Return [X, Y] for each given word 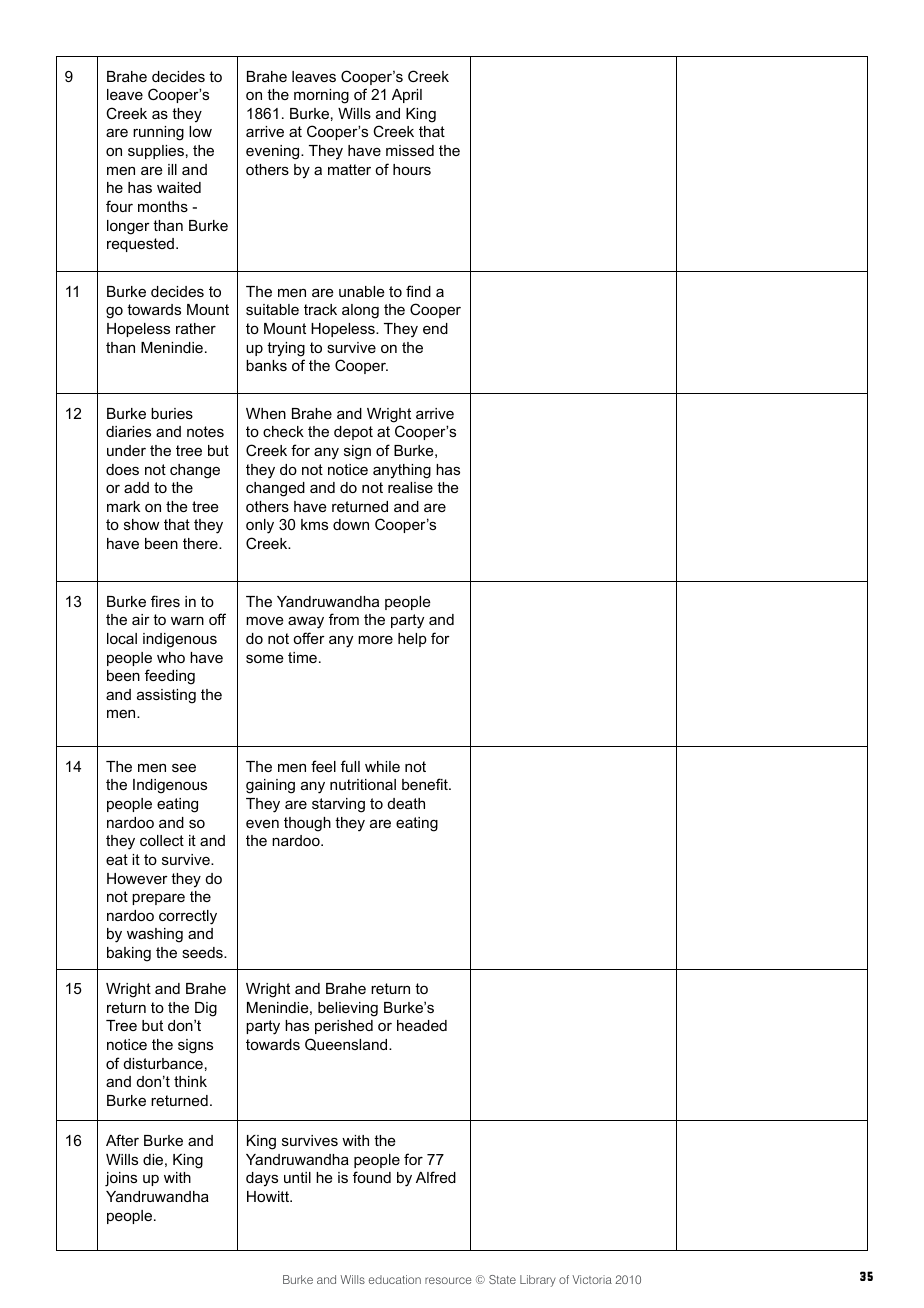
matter [349, 169]
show [141, 524]
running [158, 133]
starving [338, 805]
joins [121, 1179]
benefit [426, 784]
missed [410, 150]
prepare [158, 899]
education [395, 1279]
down [351, 524]
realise [410, 487]
